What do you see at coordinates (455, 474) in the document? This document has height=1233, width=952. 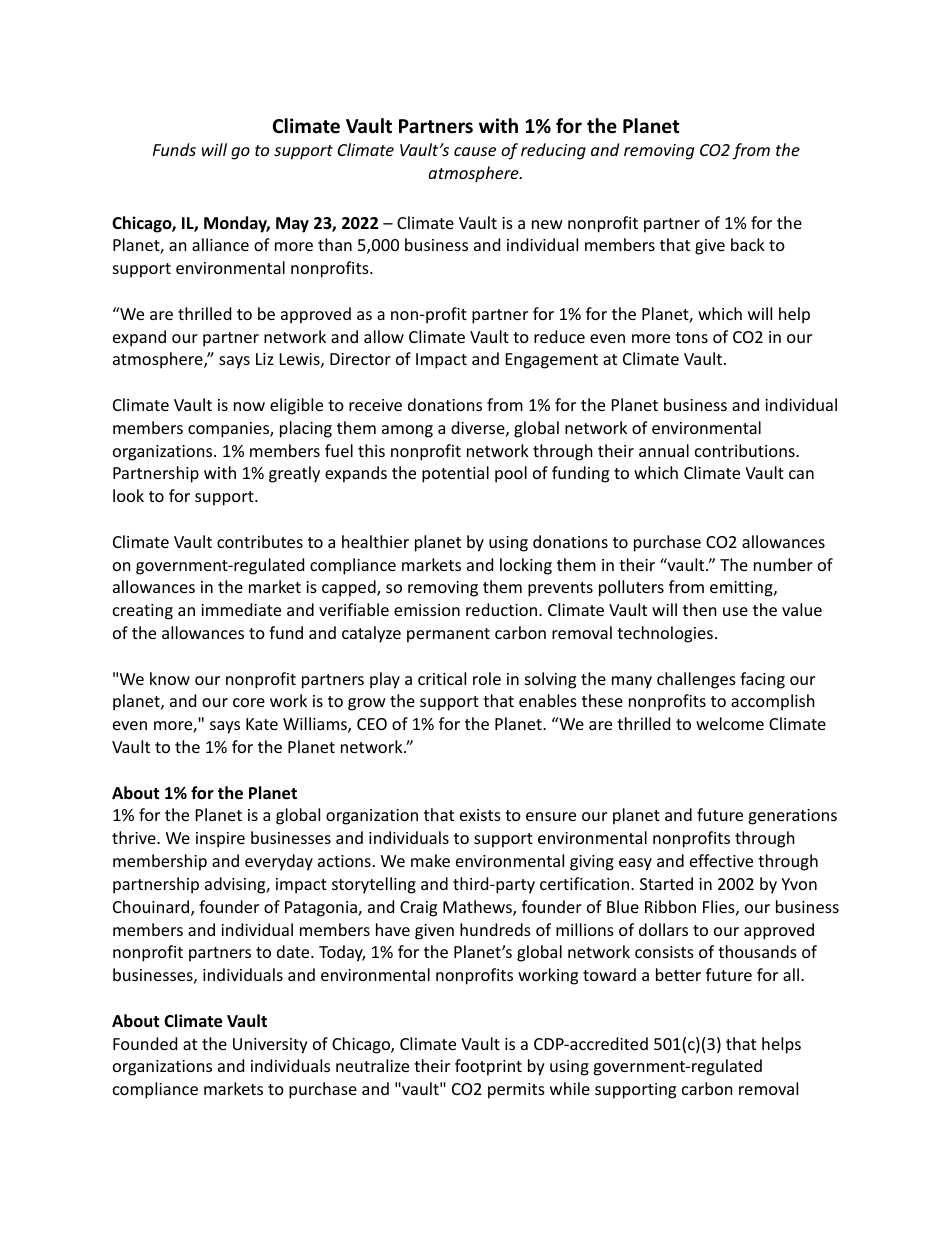 I see `potential` at bounding box center [455, 474].
